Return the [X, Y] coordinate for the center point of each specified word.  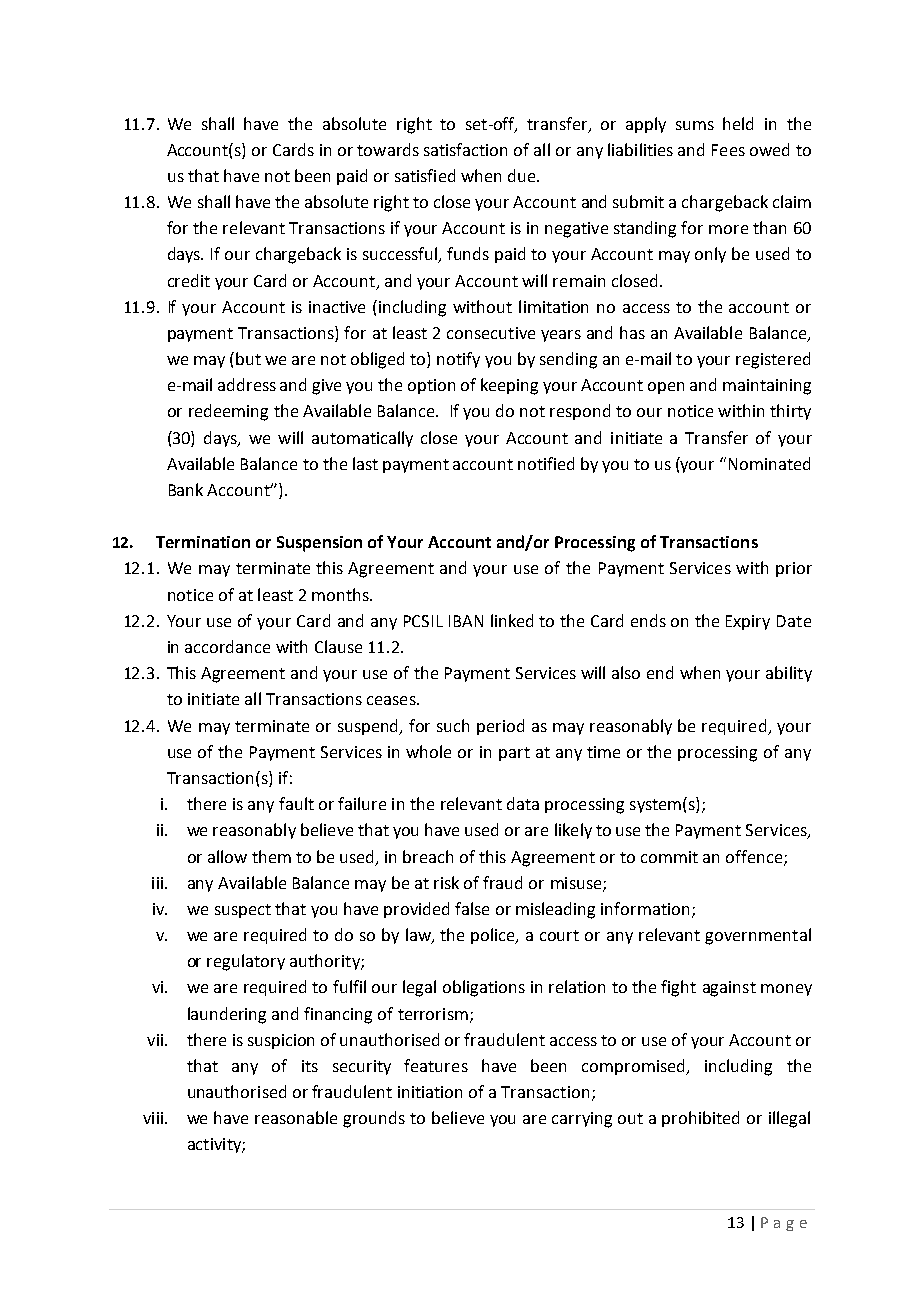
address [247, 384]
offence [755, 857]
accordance [227, 646]
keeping [509, 386]
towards [388, 149]
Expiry [748, 622]
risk [446, 882]
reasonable [296, 1117]
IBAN [466, 621]
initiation [430, 1092]
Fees [728, 150]
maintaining [767, 387]
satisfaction [465, 149]
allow [227, 856]
